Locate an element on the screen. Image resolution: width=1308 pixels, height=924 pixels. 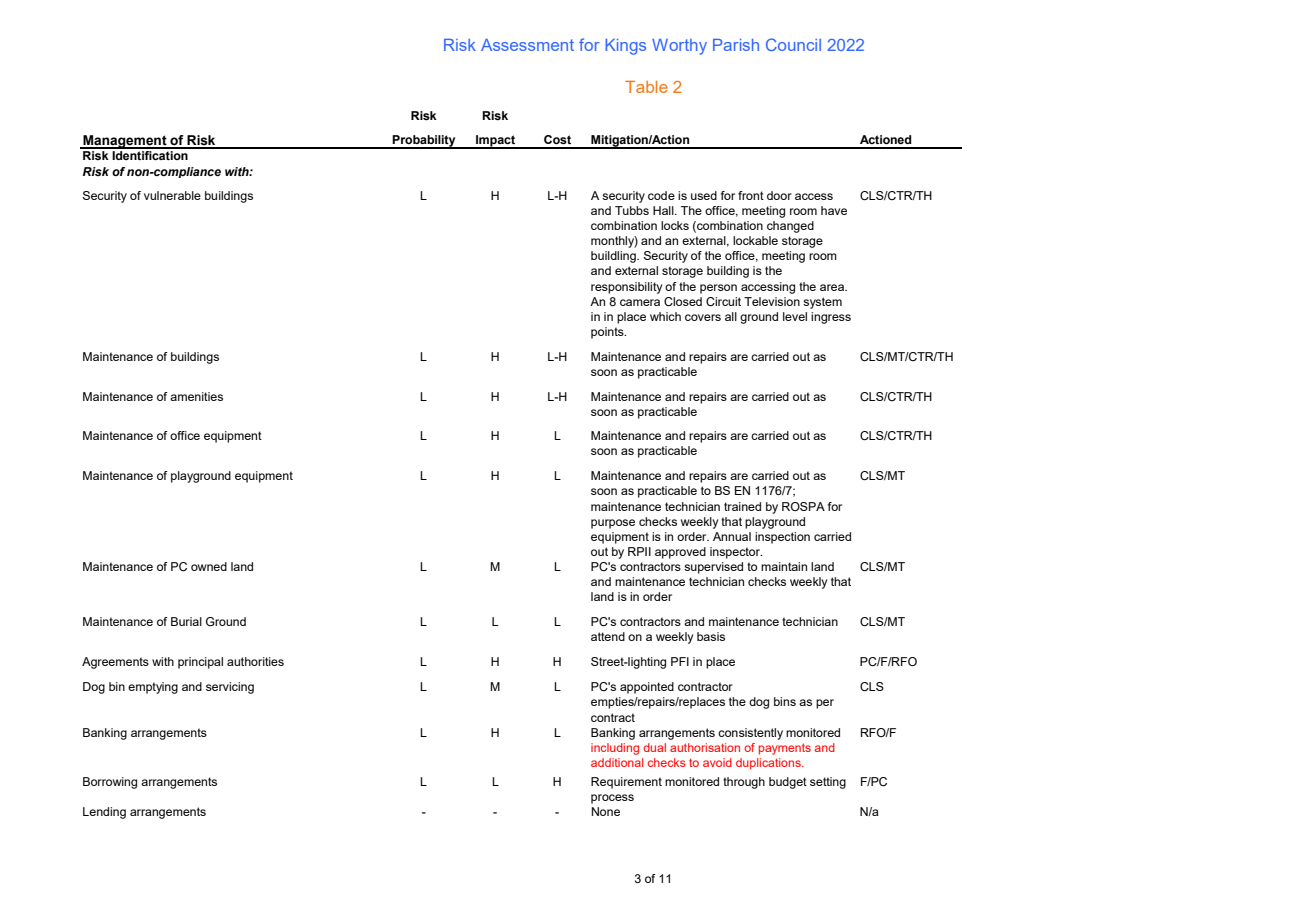
Parish is located at coordinates (736, 45).
